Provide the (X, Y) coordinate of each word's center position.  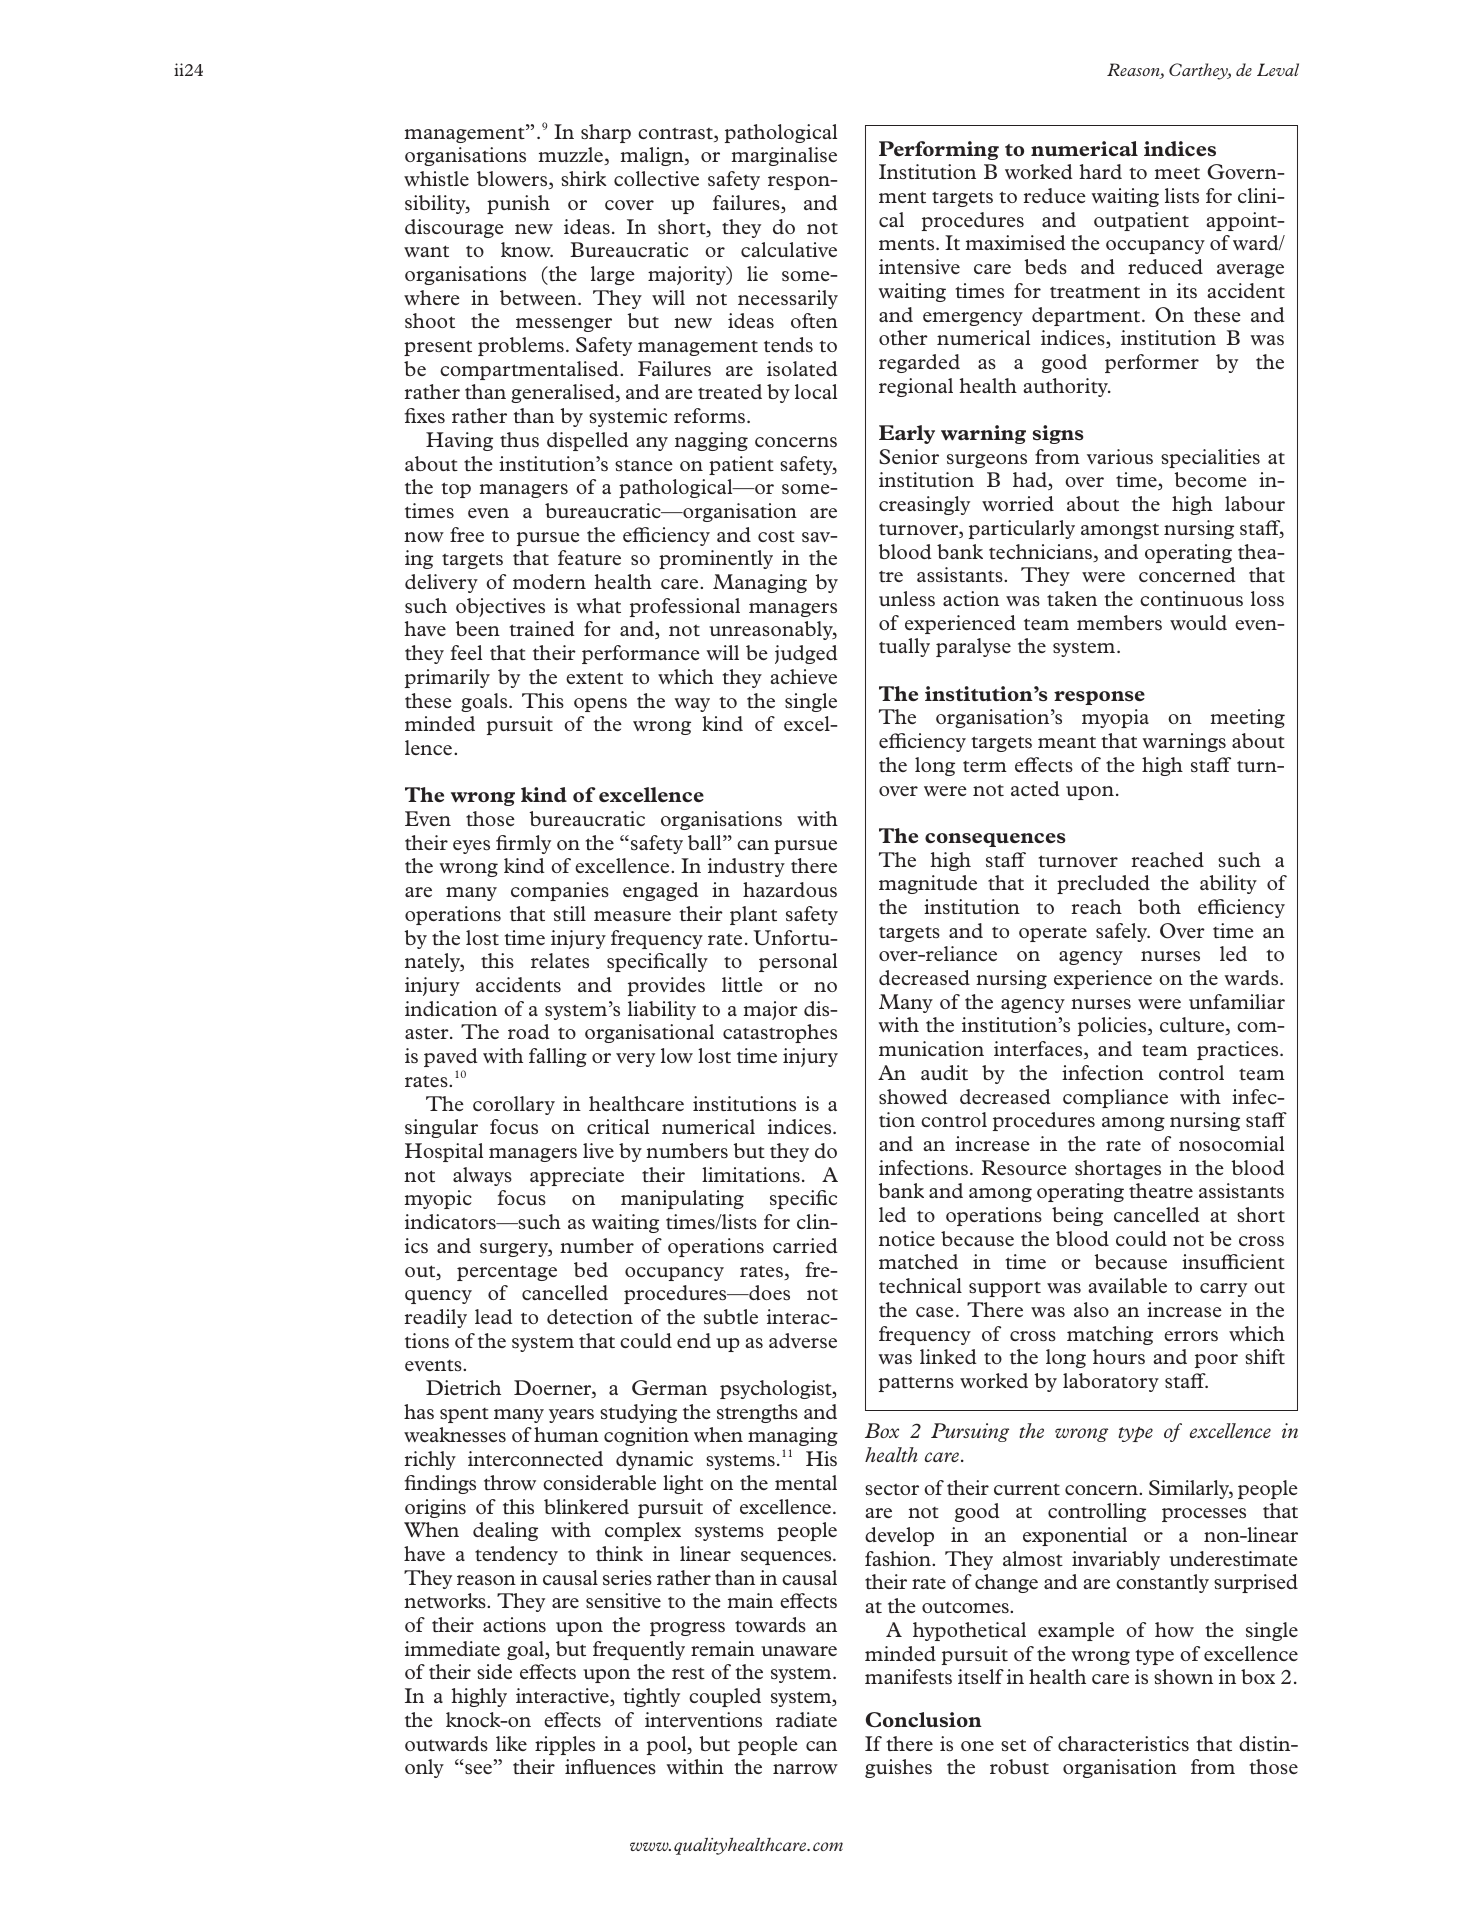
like (511, 1743)
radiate (806, 1719)
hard (1100, 171)
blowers (513, 180)
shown (1183, 1676)
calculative (789, 249)
